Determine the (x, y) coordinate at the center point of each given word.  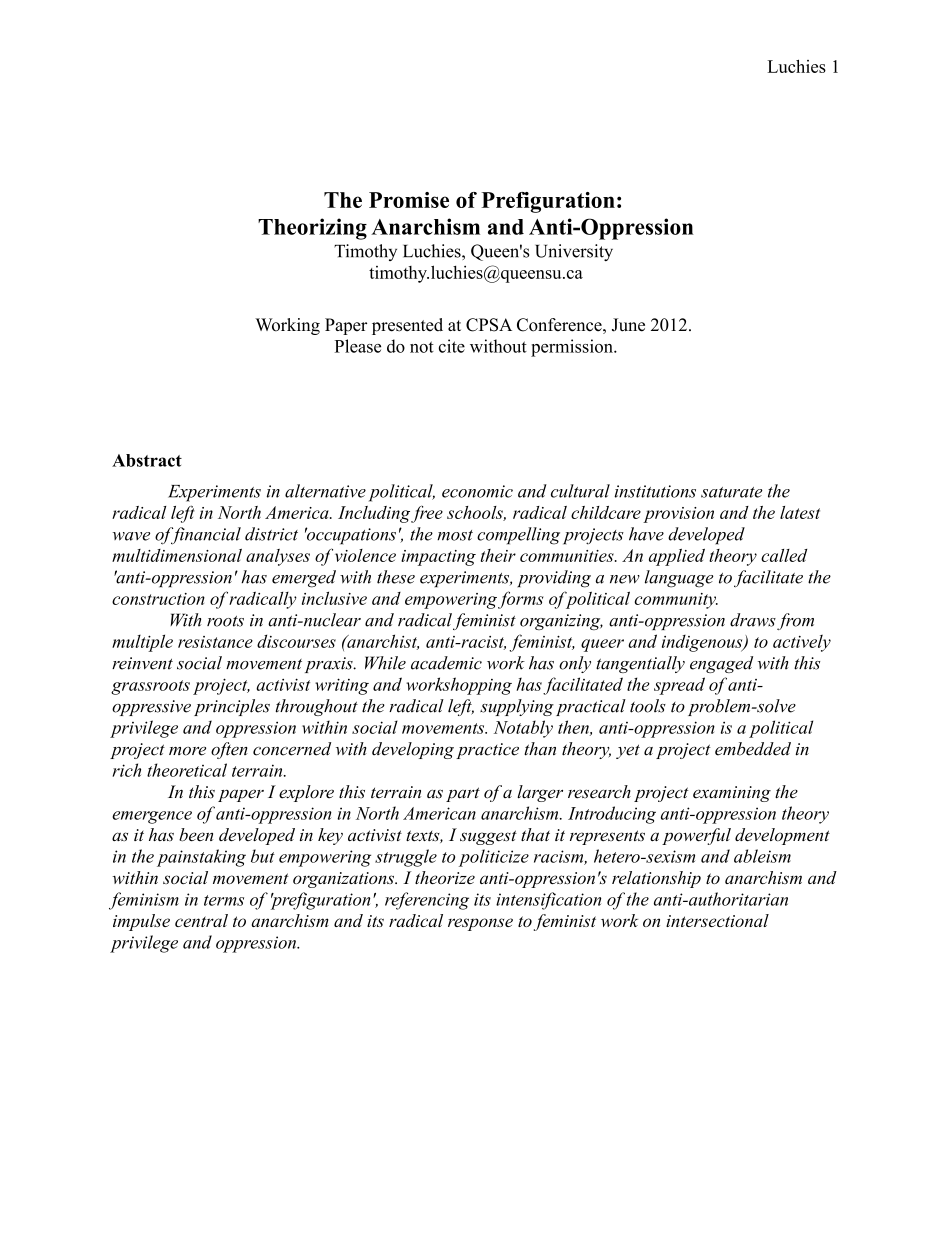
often (229, 750)
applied (677, 557)
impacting (438, 558)
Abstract (147, 460)
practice (487, 751)
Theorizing (312, 229)
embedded (753, 749)
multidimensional (177, 555)
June (628, 325)
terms (224, 900)
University (574, 252)
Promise (409, 200)
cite (452, 346)
